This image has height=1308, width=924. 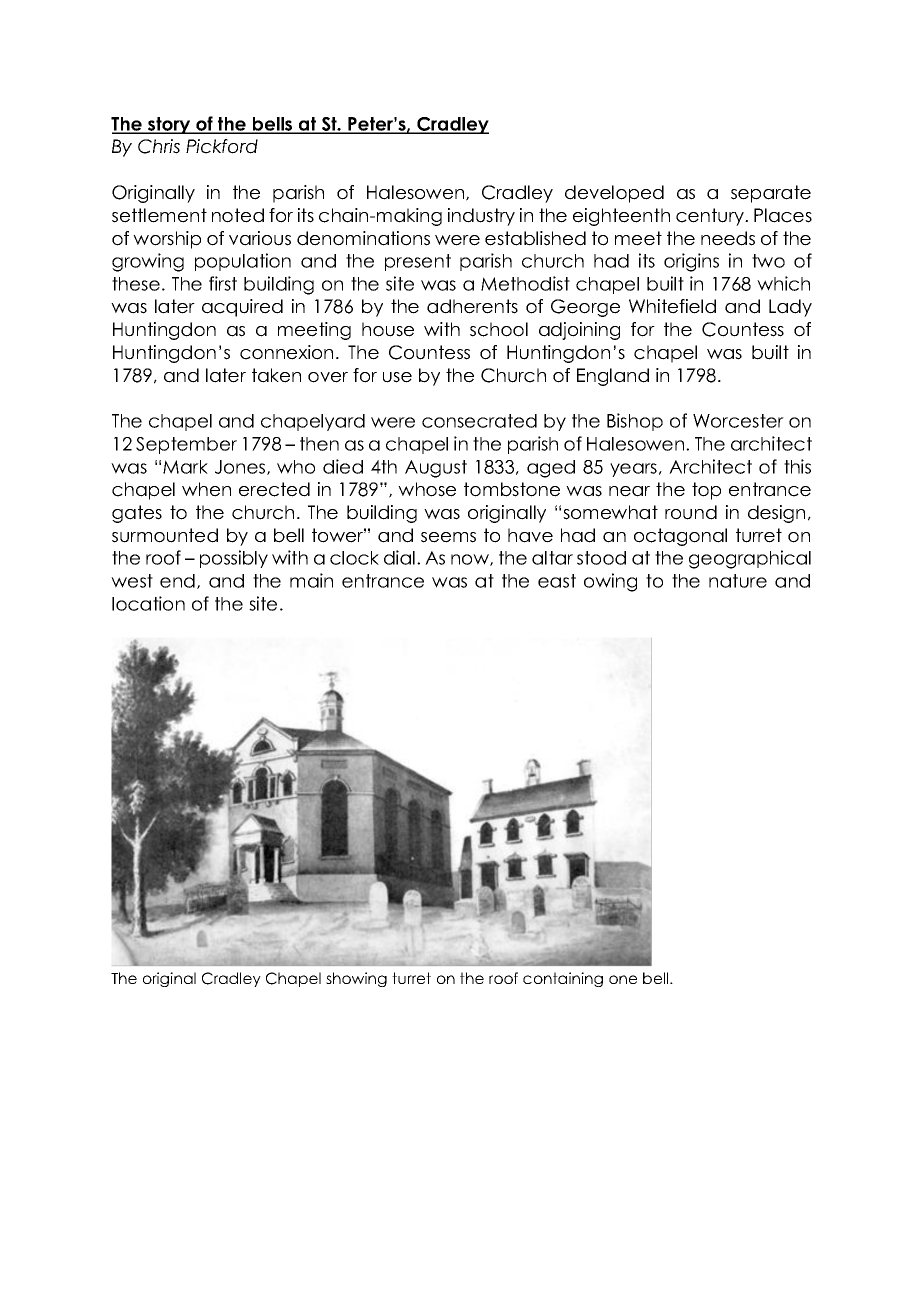 I want to click on nature, so click(x=738, y=581).
